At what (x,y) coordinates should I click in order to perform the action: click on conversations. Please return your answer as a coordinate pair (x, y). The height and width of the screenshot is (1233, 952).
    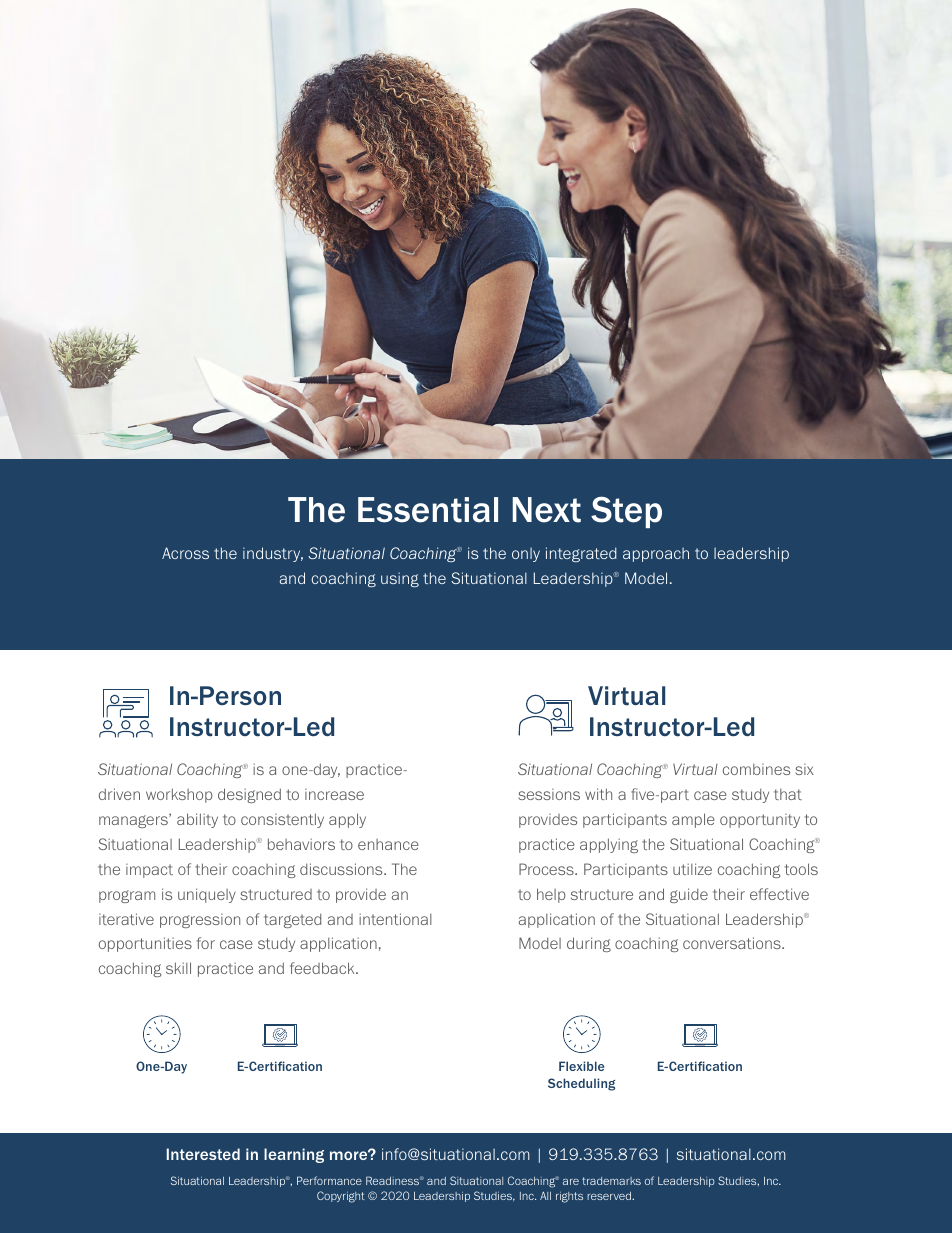
    Looking at the image, I should click on (733, 943).
